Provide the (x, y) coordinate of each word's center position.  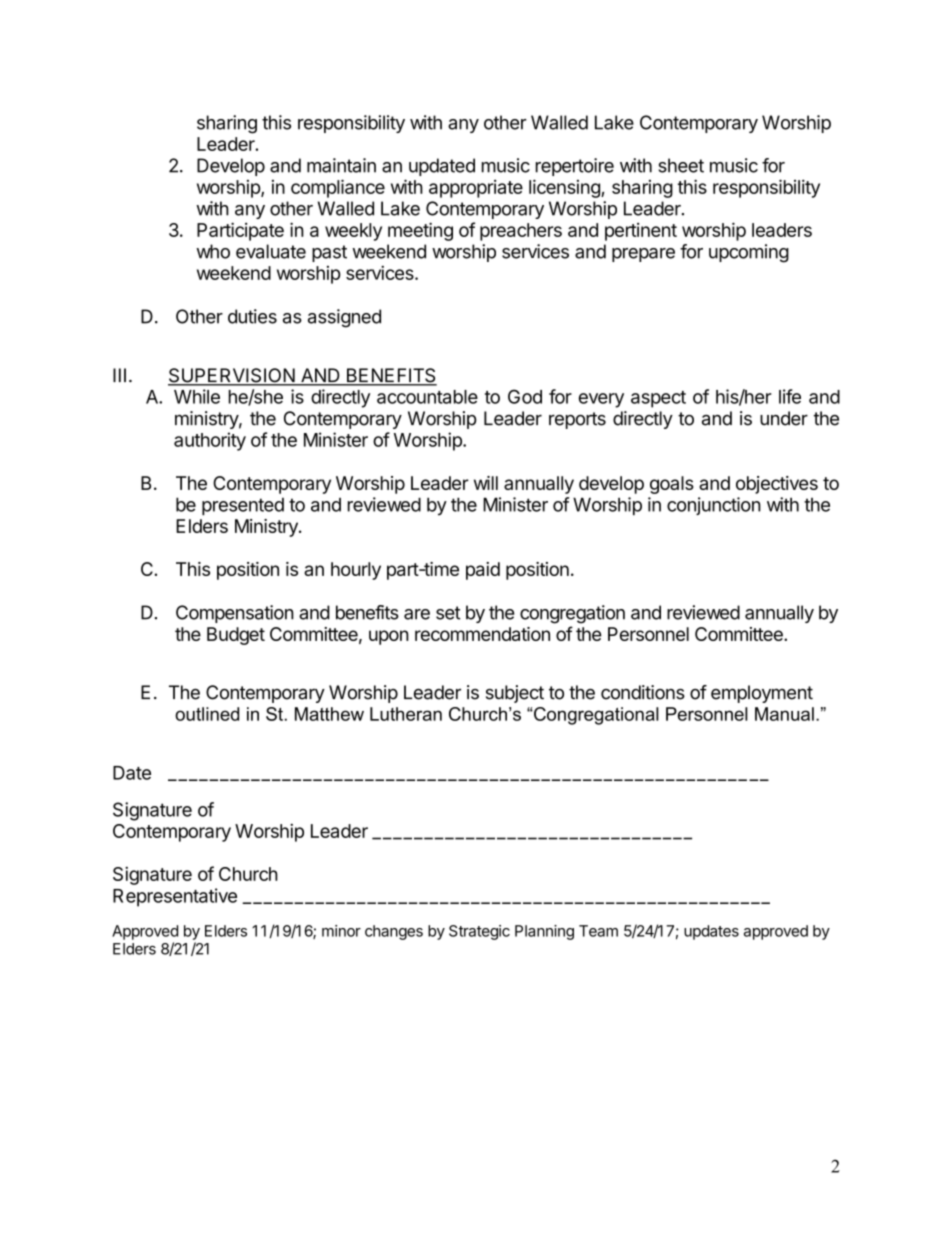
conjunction (714, 506)
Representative (175, 897)
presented (243, 506)
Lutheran (406, 714)
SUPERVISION (232, 376)
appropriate (476, 189)
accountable (427, 397)
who (213, 251)
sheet (681, 165)
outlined (207, 714)
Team (598, 931)
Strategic (479, 932)
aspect (658, 399)
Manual (784, 714)
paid (483, 571)
